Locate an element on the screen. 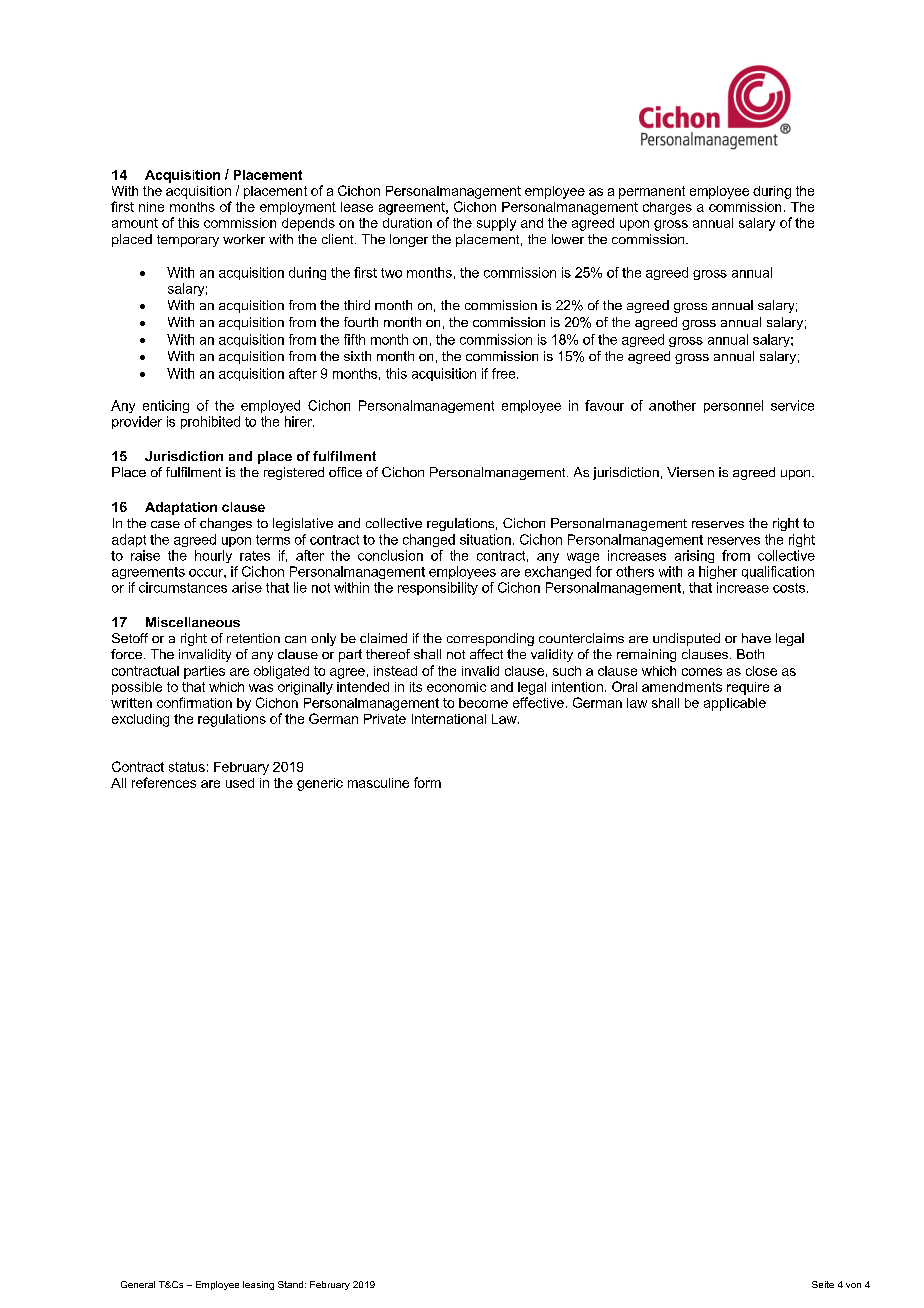 The image size is (924, 1308). supply is located at coordinates (496, 224).
